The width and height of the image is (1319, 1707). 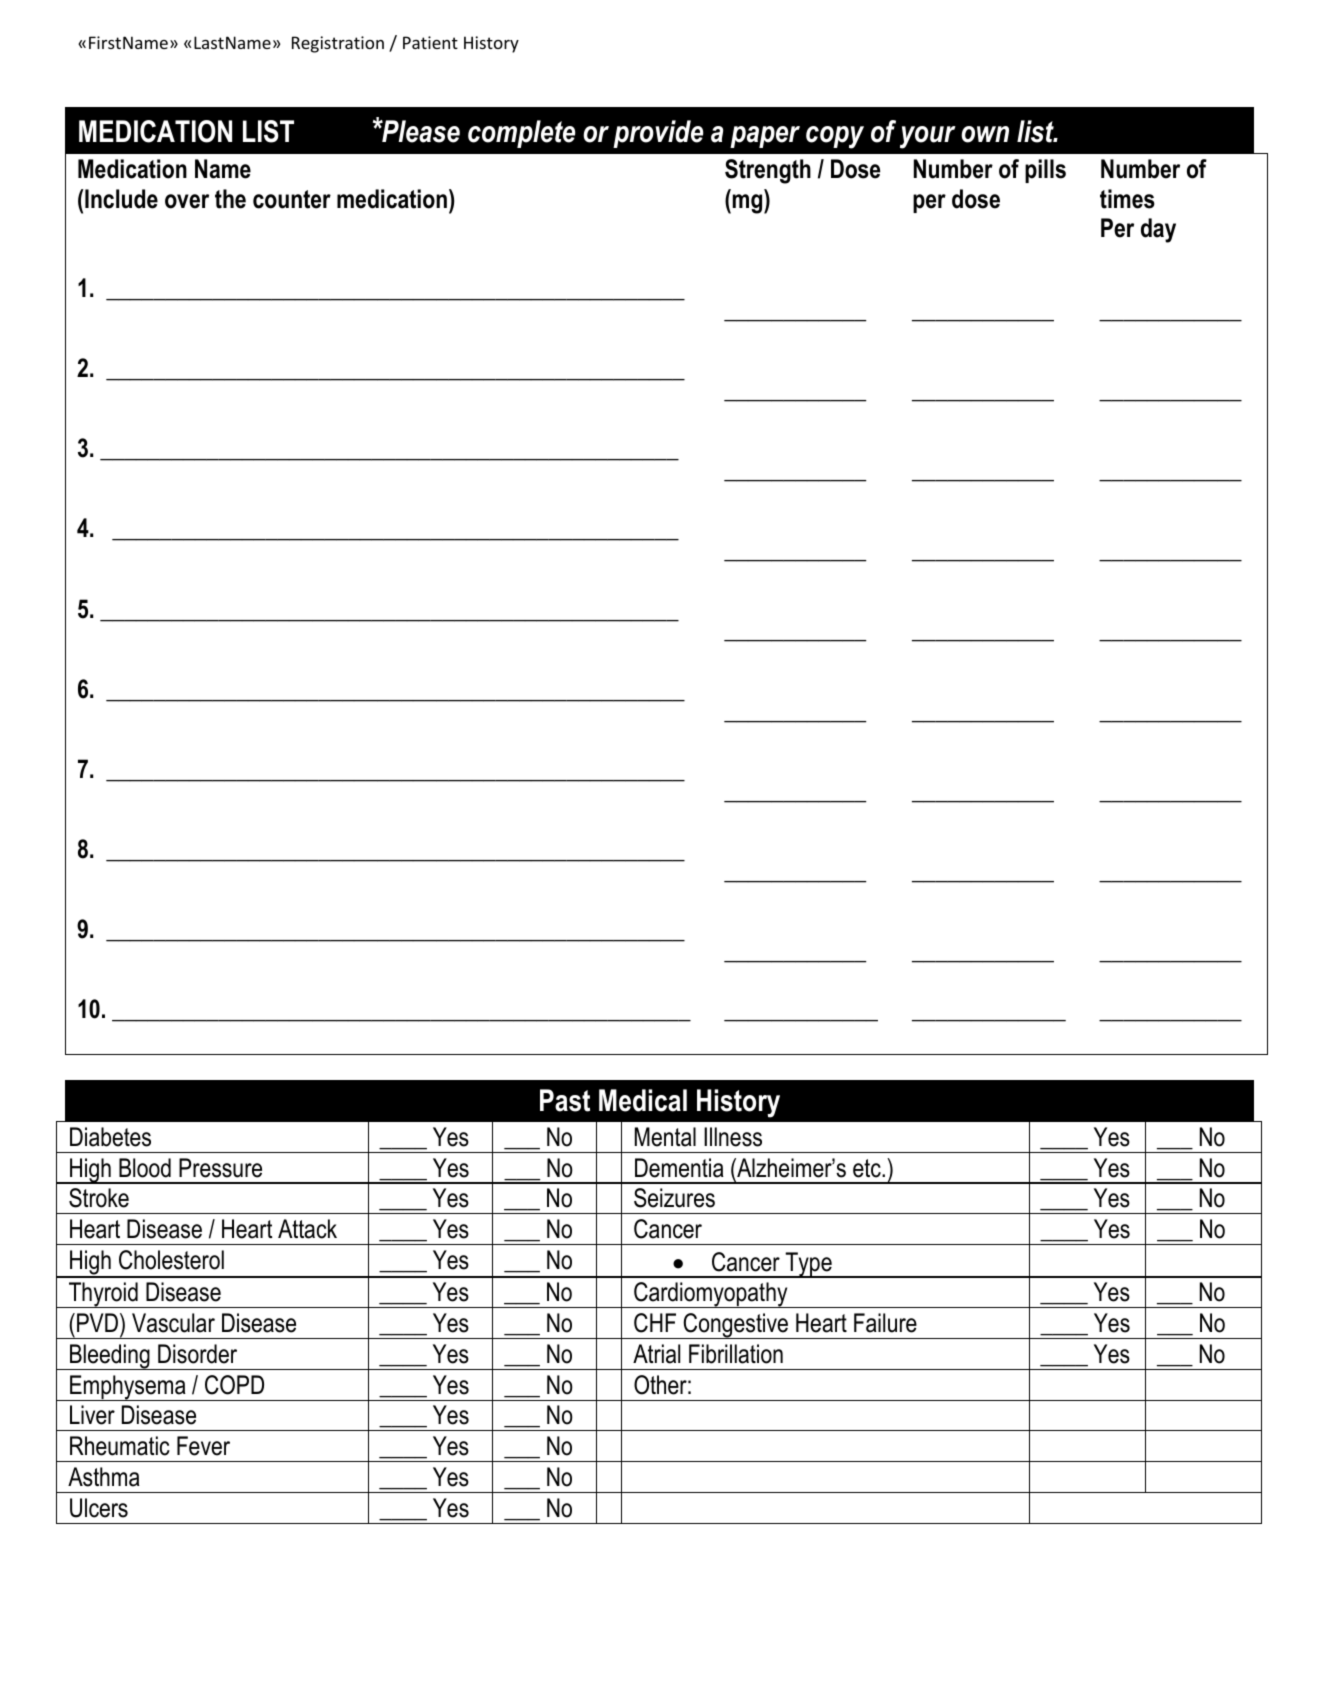 I want to click on over, so click(x=187, y=201).
